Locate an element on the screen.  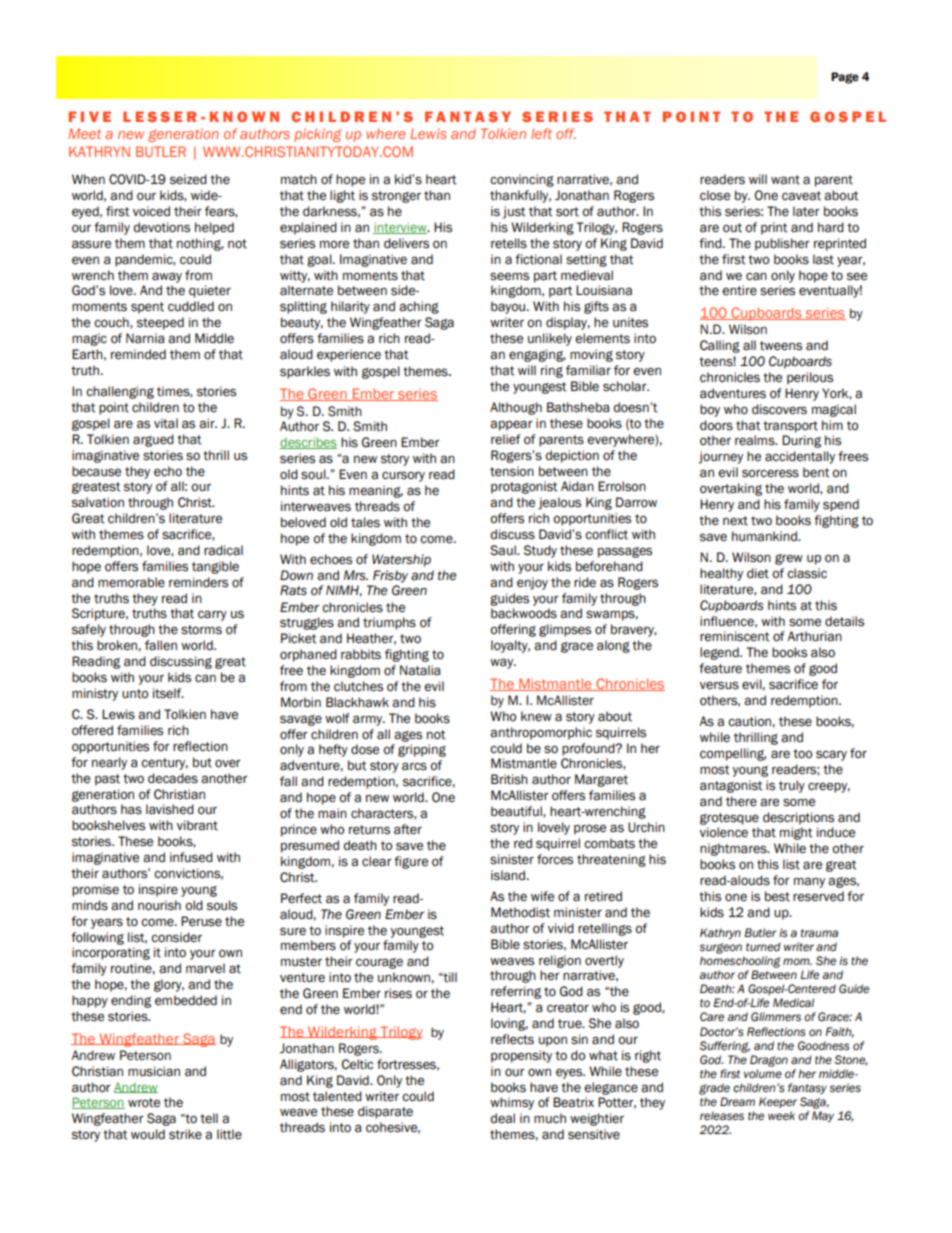
left is located at coordinates (541, 133).
